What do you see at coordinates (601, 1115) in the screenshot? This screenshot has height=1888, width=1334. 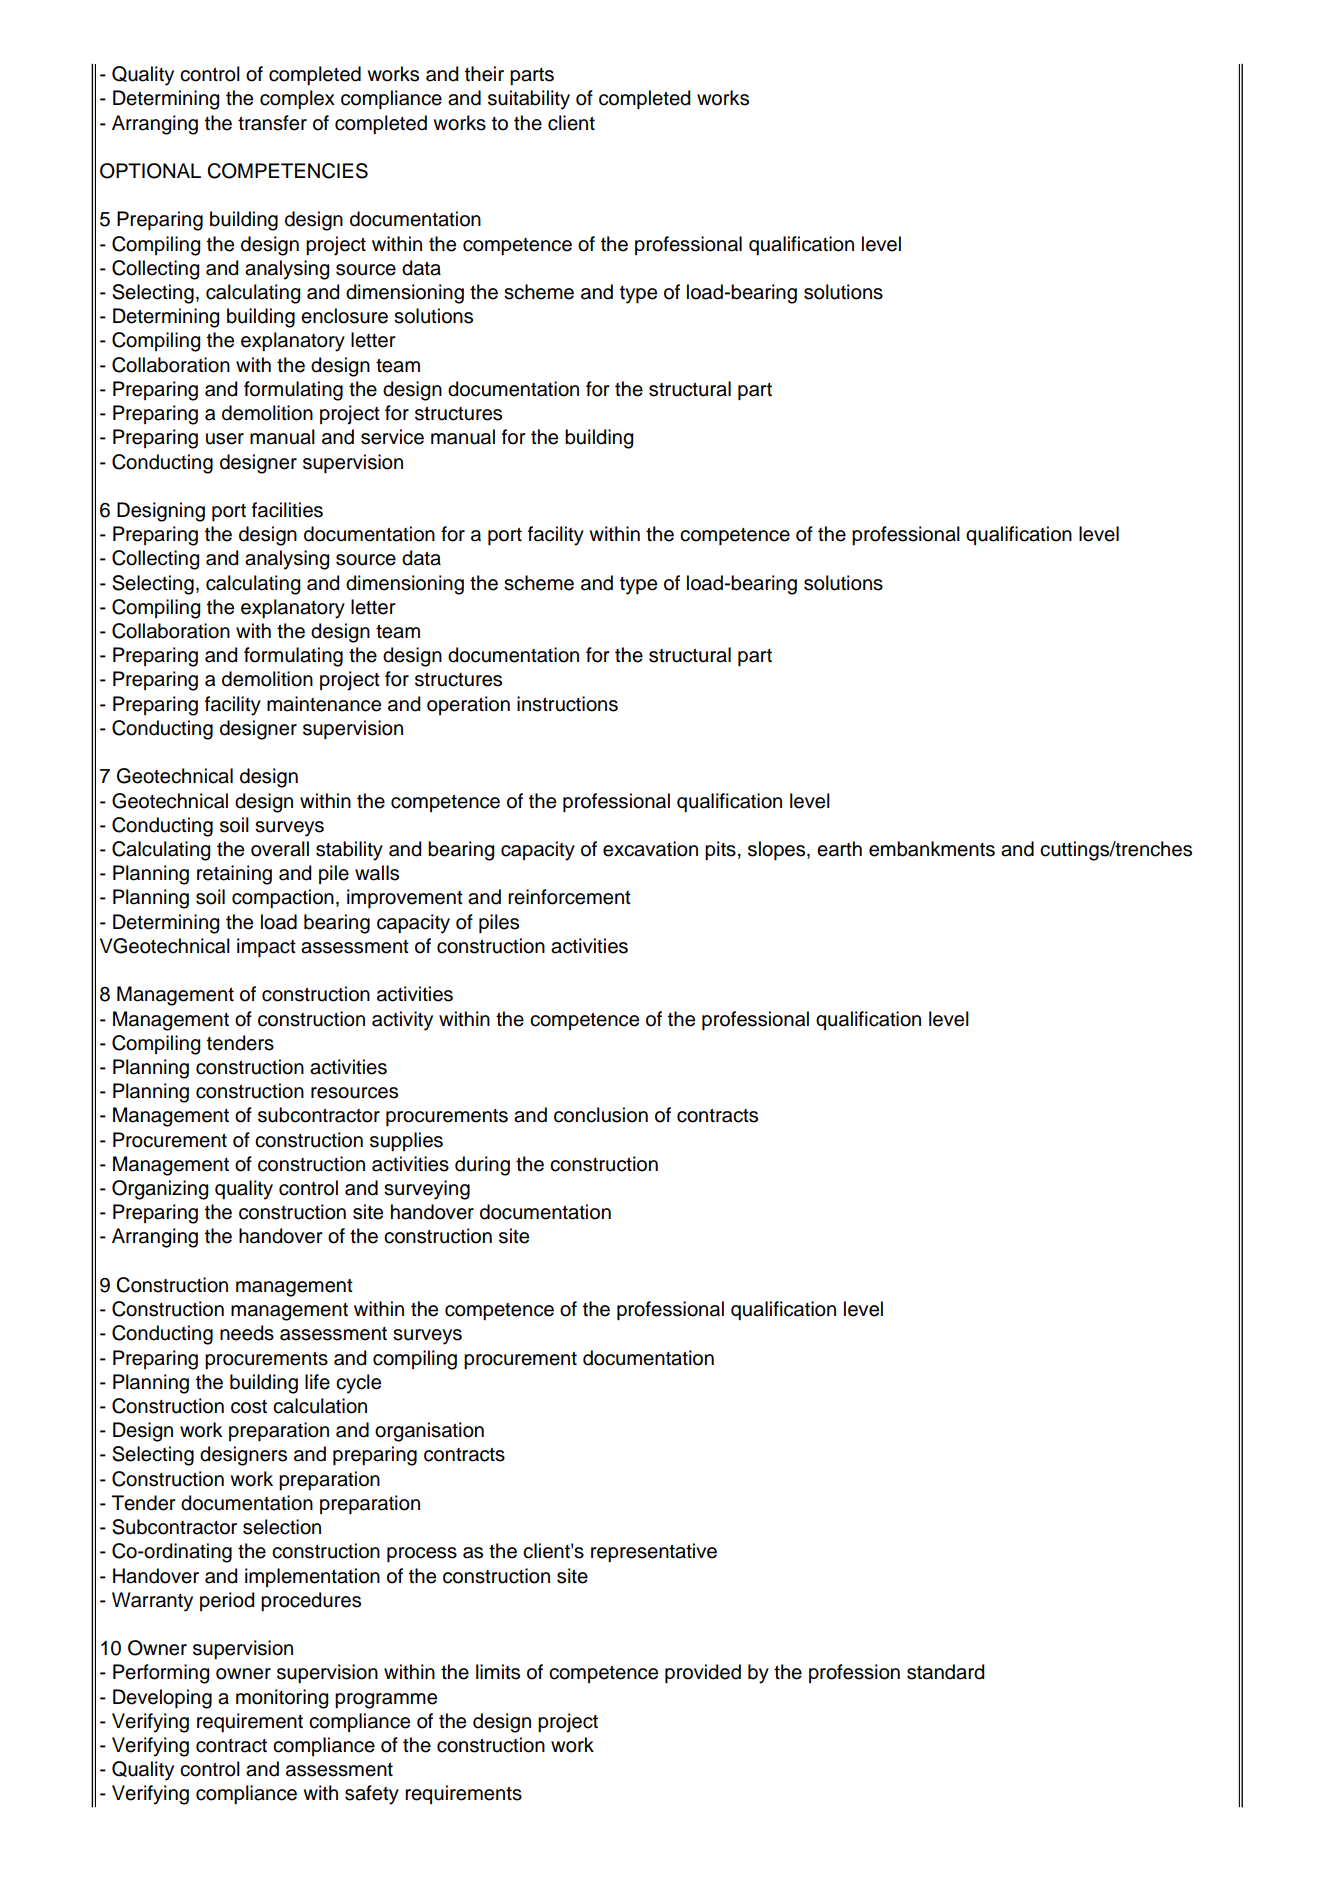 I see `conclusion` at bounding box center [601, 1115].
